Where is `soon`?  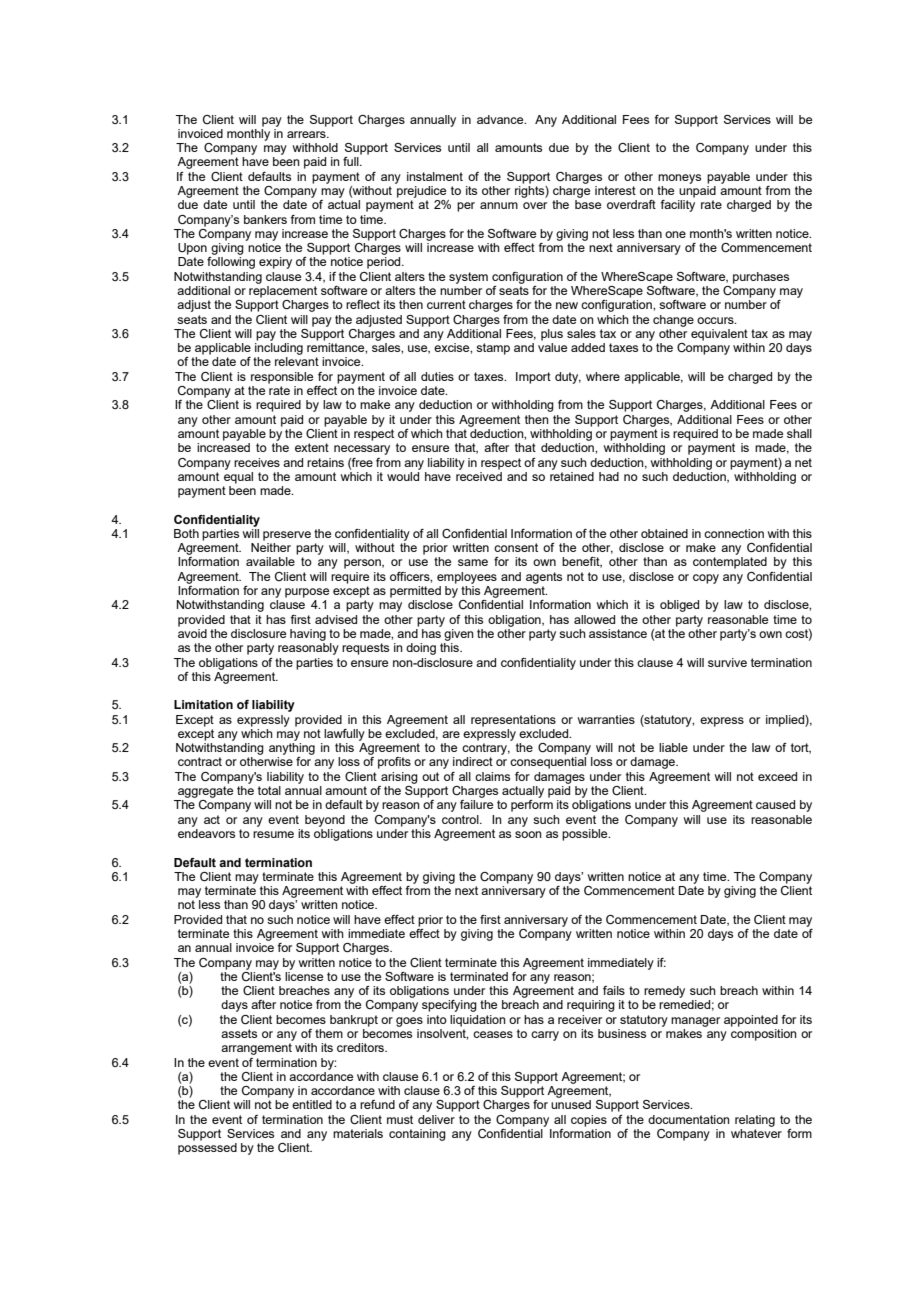
soon is located at coordinates (528, 834).
